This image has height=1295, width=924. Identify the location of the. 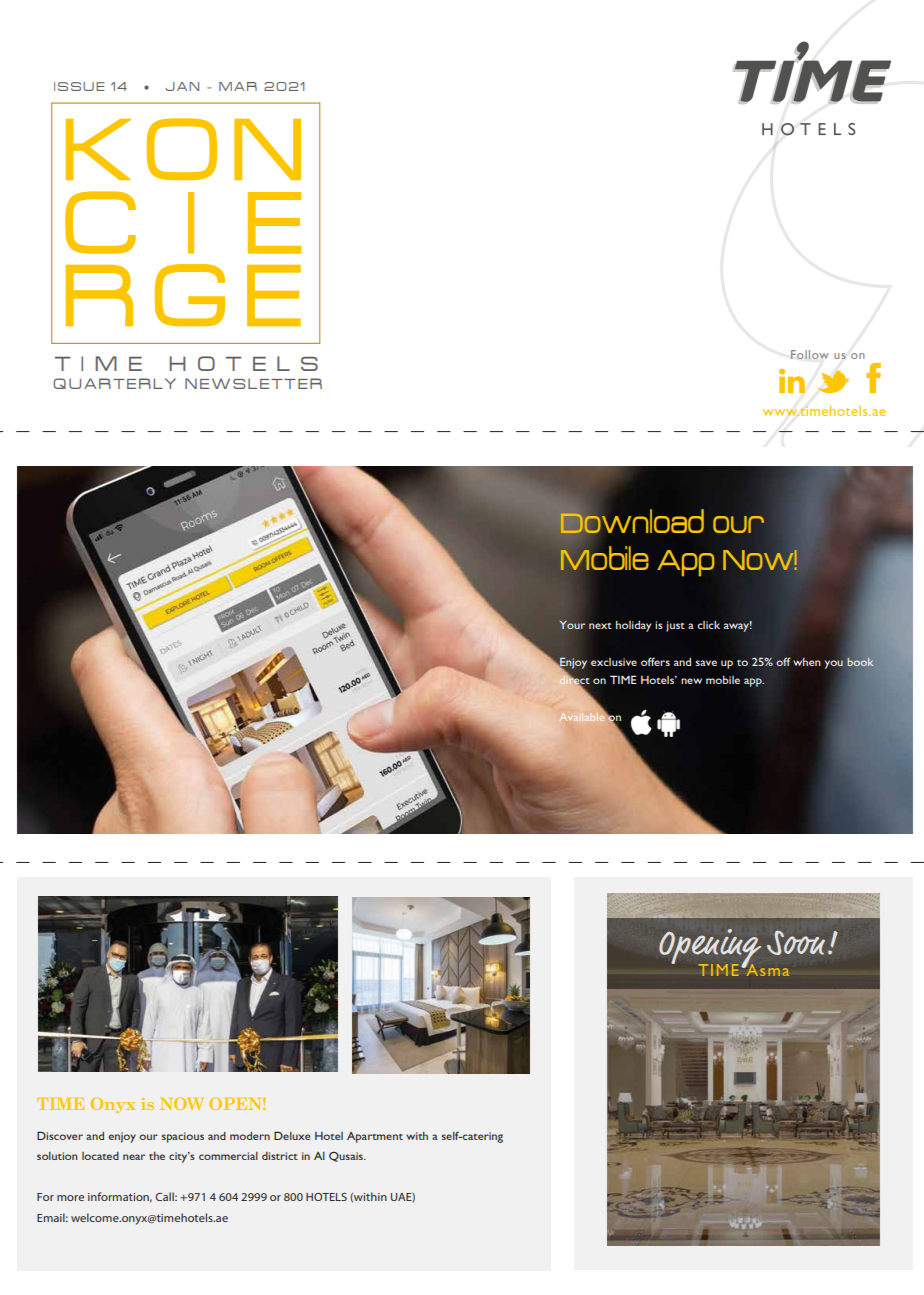
(157, 1156).
